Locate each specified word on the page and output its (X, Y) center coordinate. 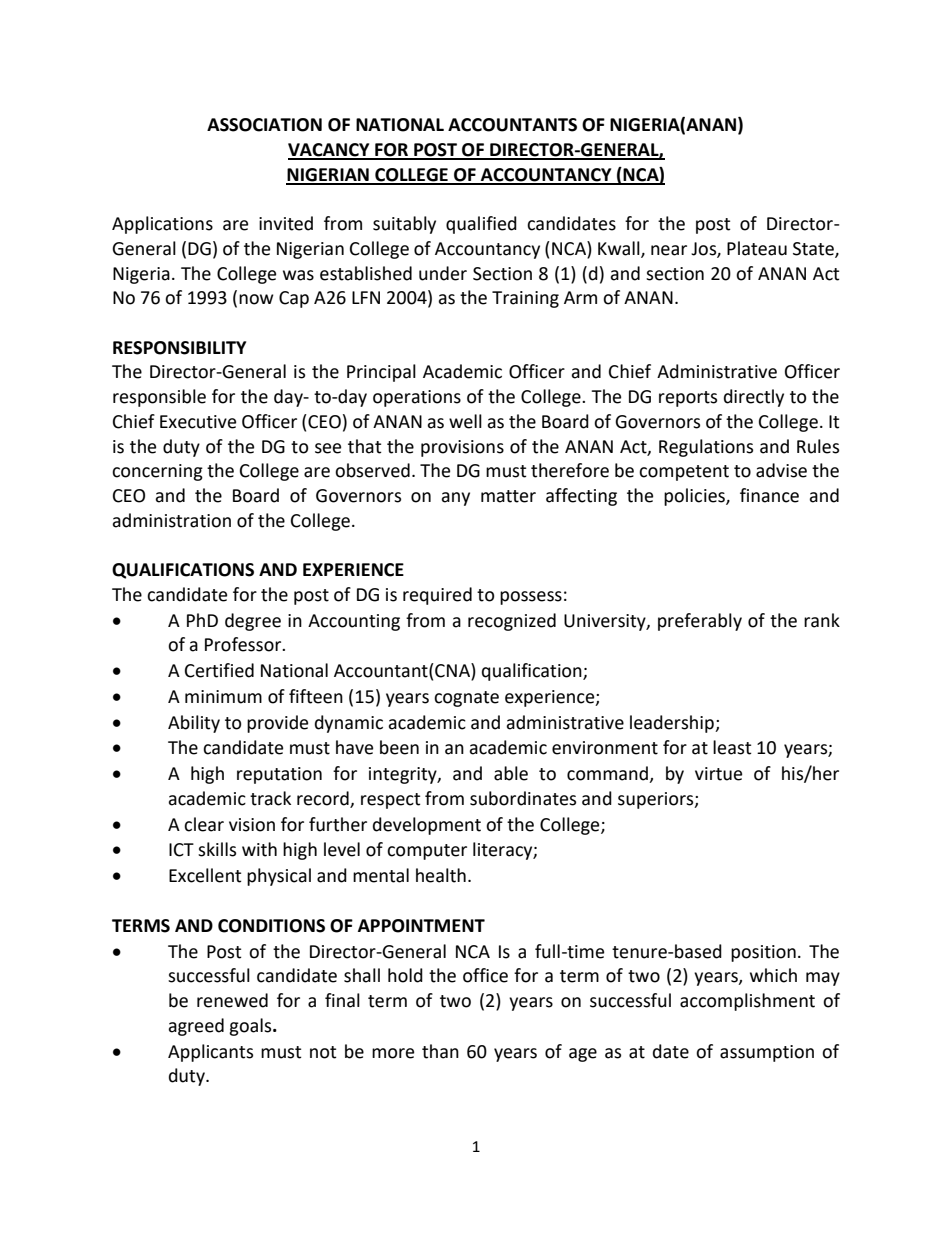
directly (754, 398)
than (440, 1051)
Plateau (757, 248)
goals (251, 1027)
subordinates (523, 798)
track (270, 798)
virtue (718, 774)
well (465, 421)
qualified (481, 225)
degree (253, 622)
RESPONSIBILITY (179, 348)
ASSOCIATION (264, 125)
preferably (700, 622)
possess (531, 598)
